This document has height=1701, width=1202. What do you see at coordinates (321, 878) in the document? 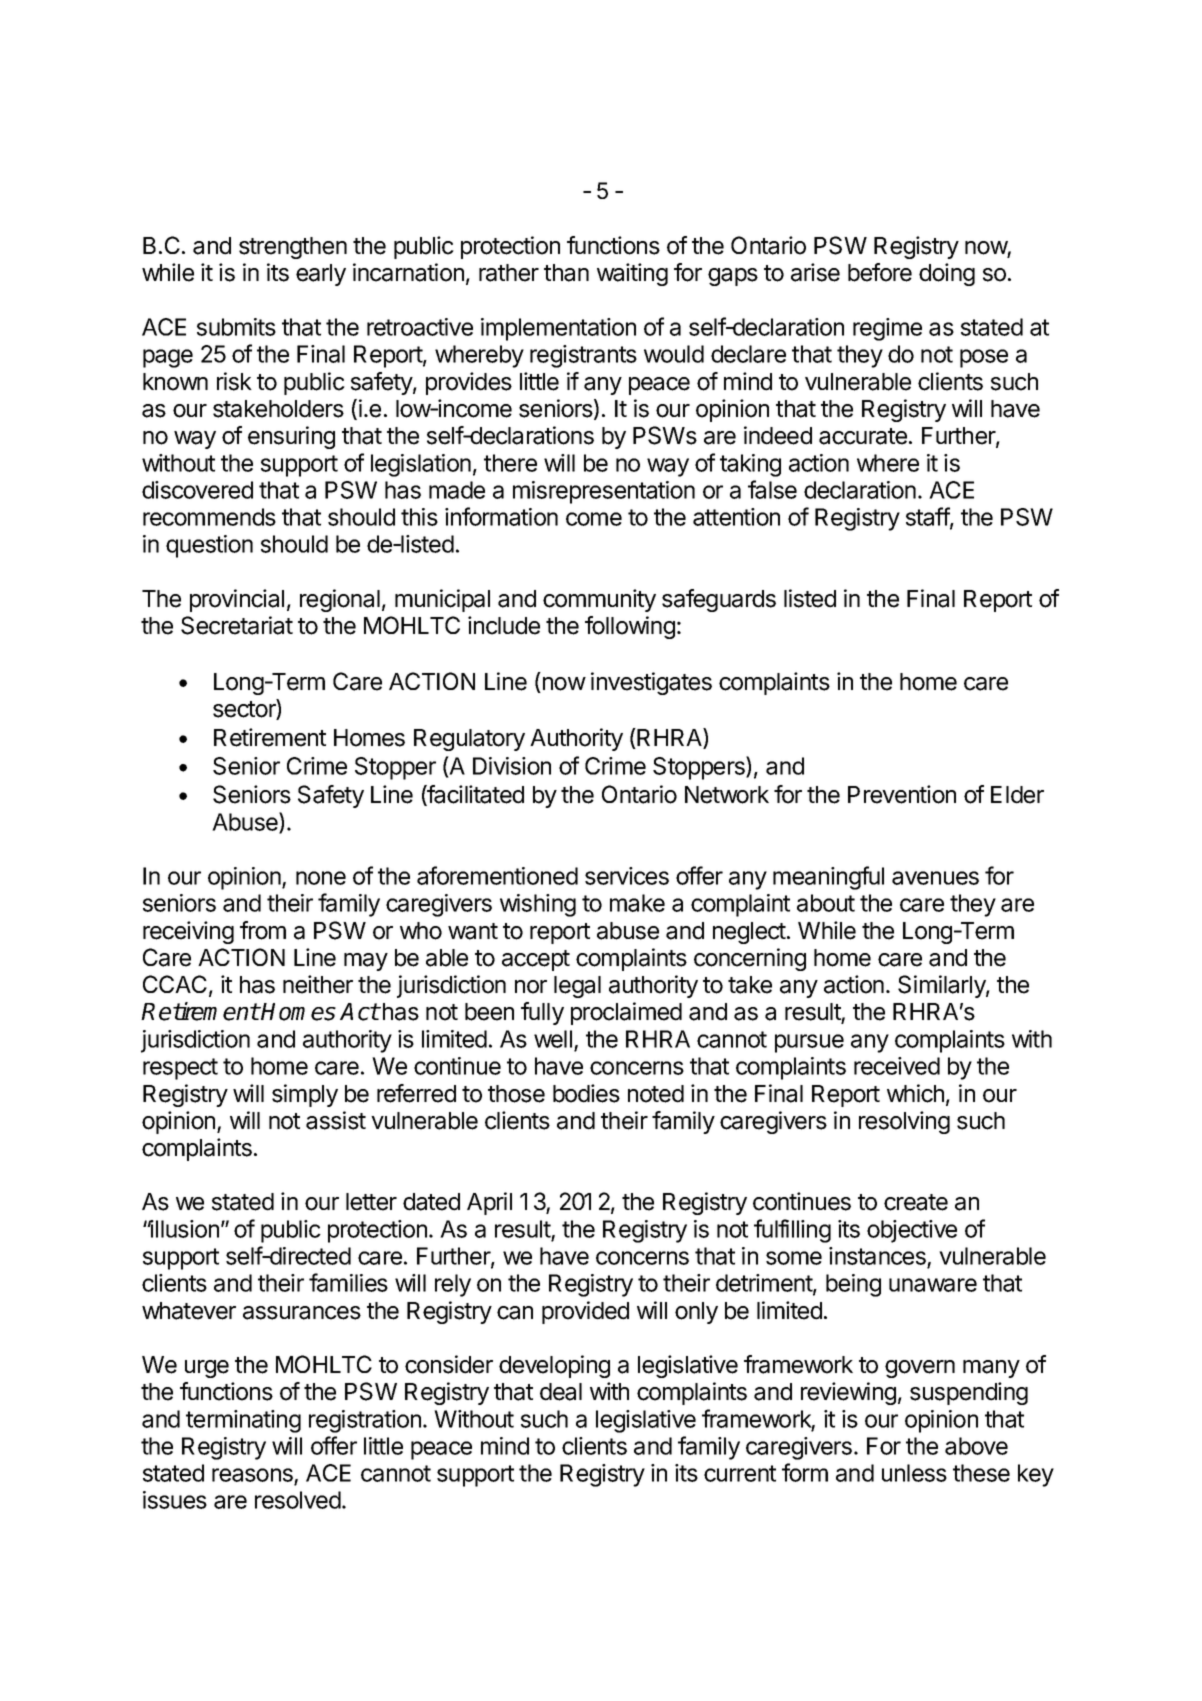
I see `none` at bounding box center [321, 878].
